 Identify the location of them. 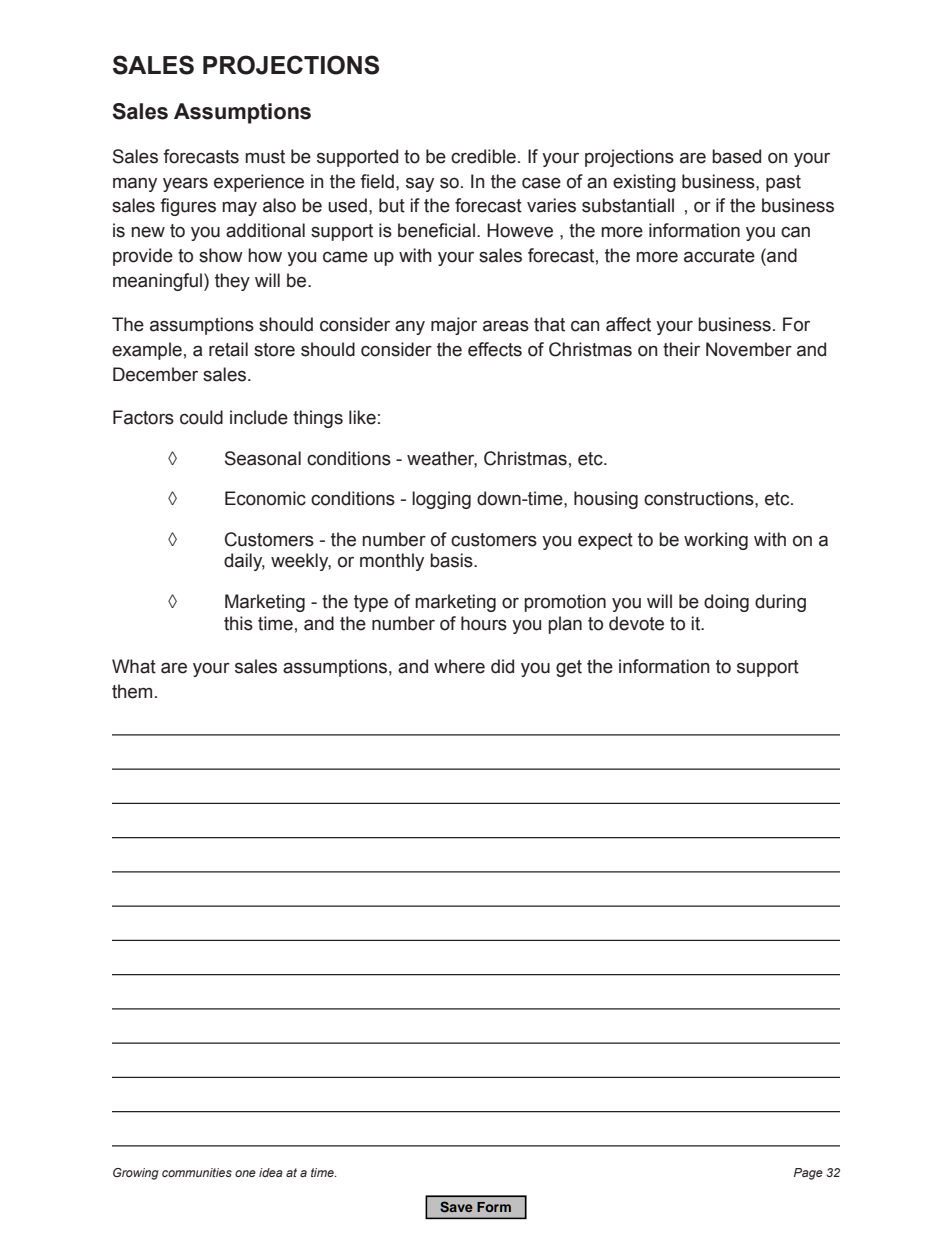
(132, 691).
